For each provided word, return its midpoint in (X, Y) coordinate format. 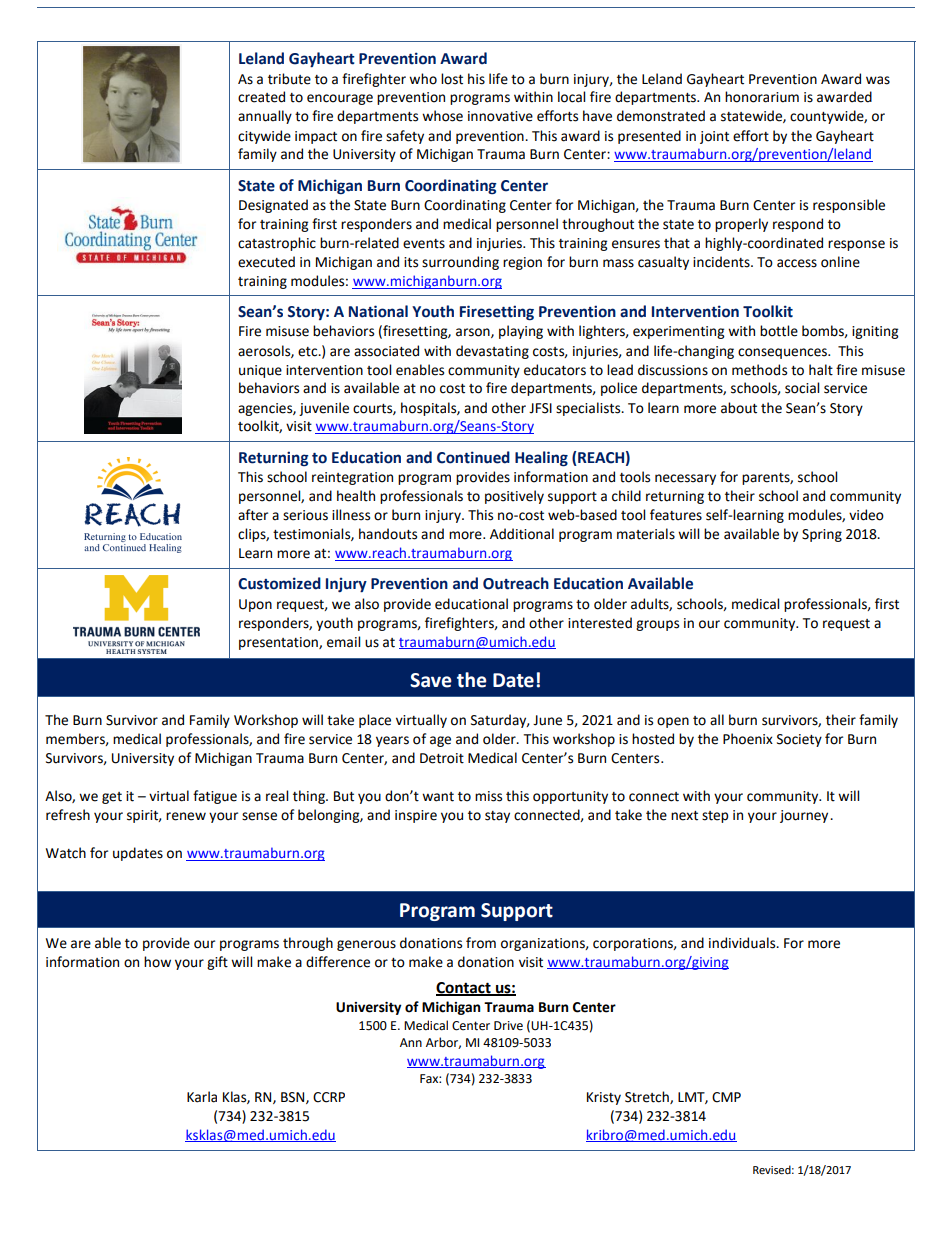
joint (714, 137)
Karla (202, 1097)
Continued (473, 457)
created (261, 97)
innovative (500, 116)
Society (799, 740)
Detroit (442, 758)
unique (260, 371)
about (739, 408)
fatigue (215, 797)
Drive (508, 1026)
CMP (726, 1097)
